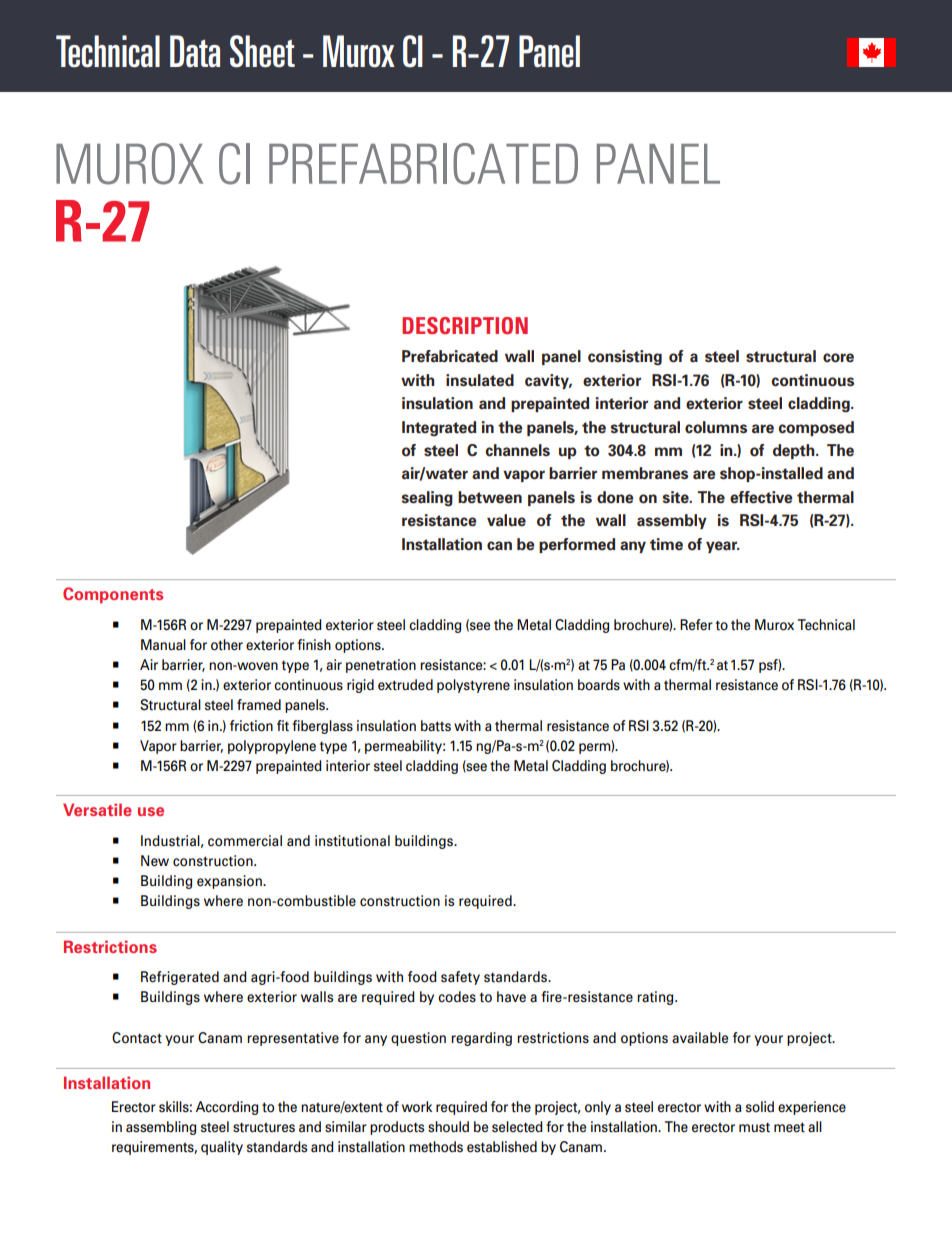 This screenshot has width=952, height=1233. Describe the element at coordinates (838, 358) in the screenshot. I see `core` at that location.
